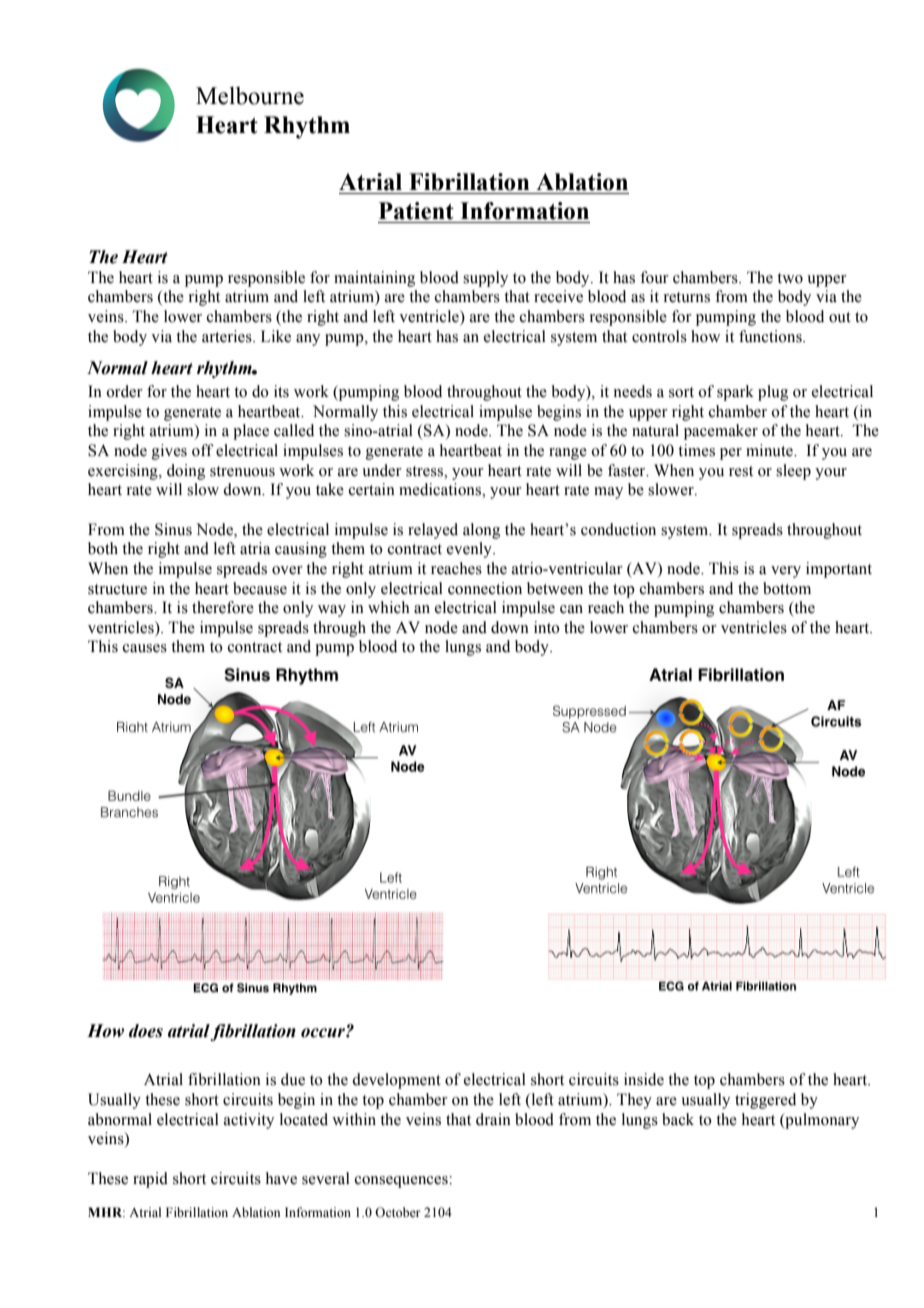  I want to click on inside, so click(644, 1079).
